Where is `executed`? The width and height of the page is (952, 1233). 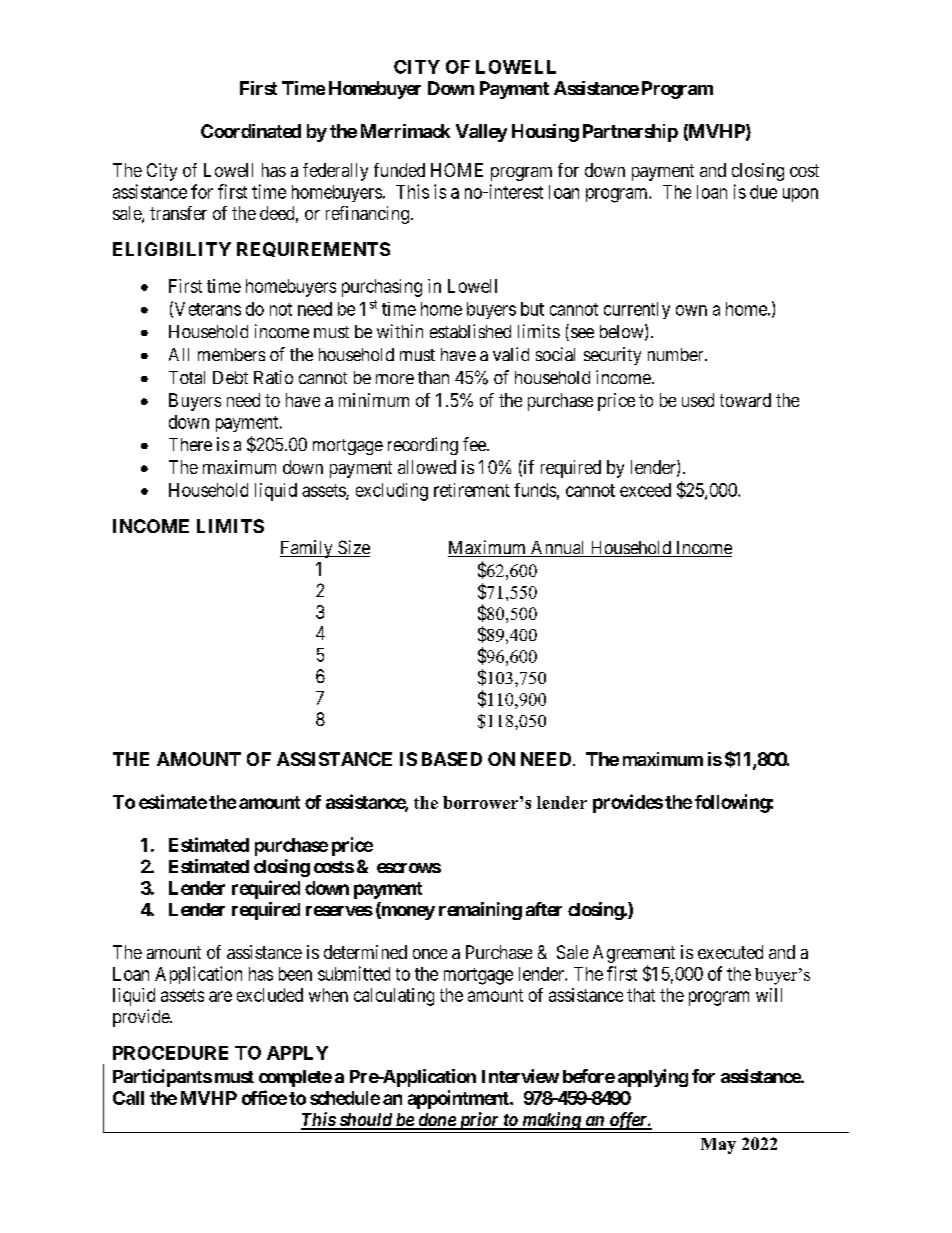
executed is located at coordinates (730, 952).
